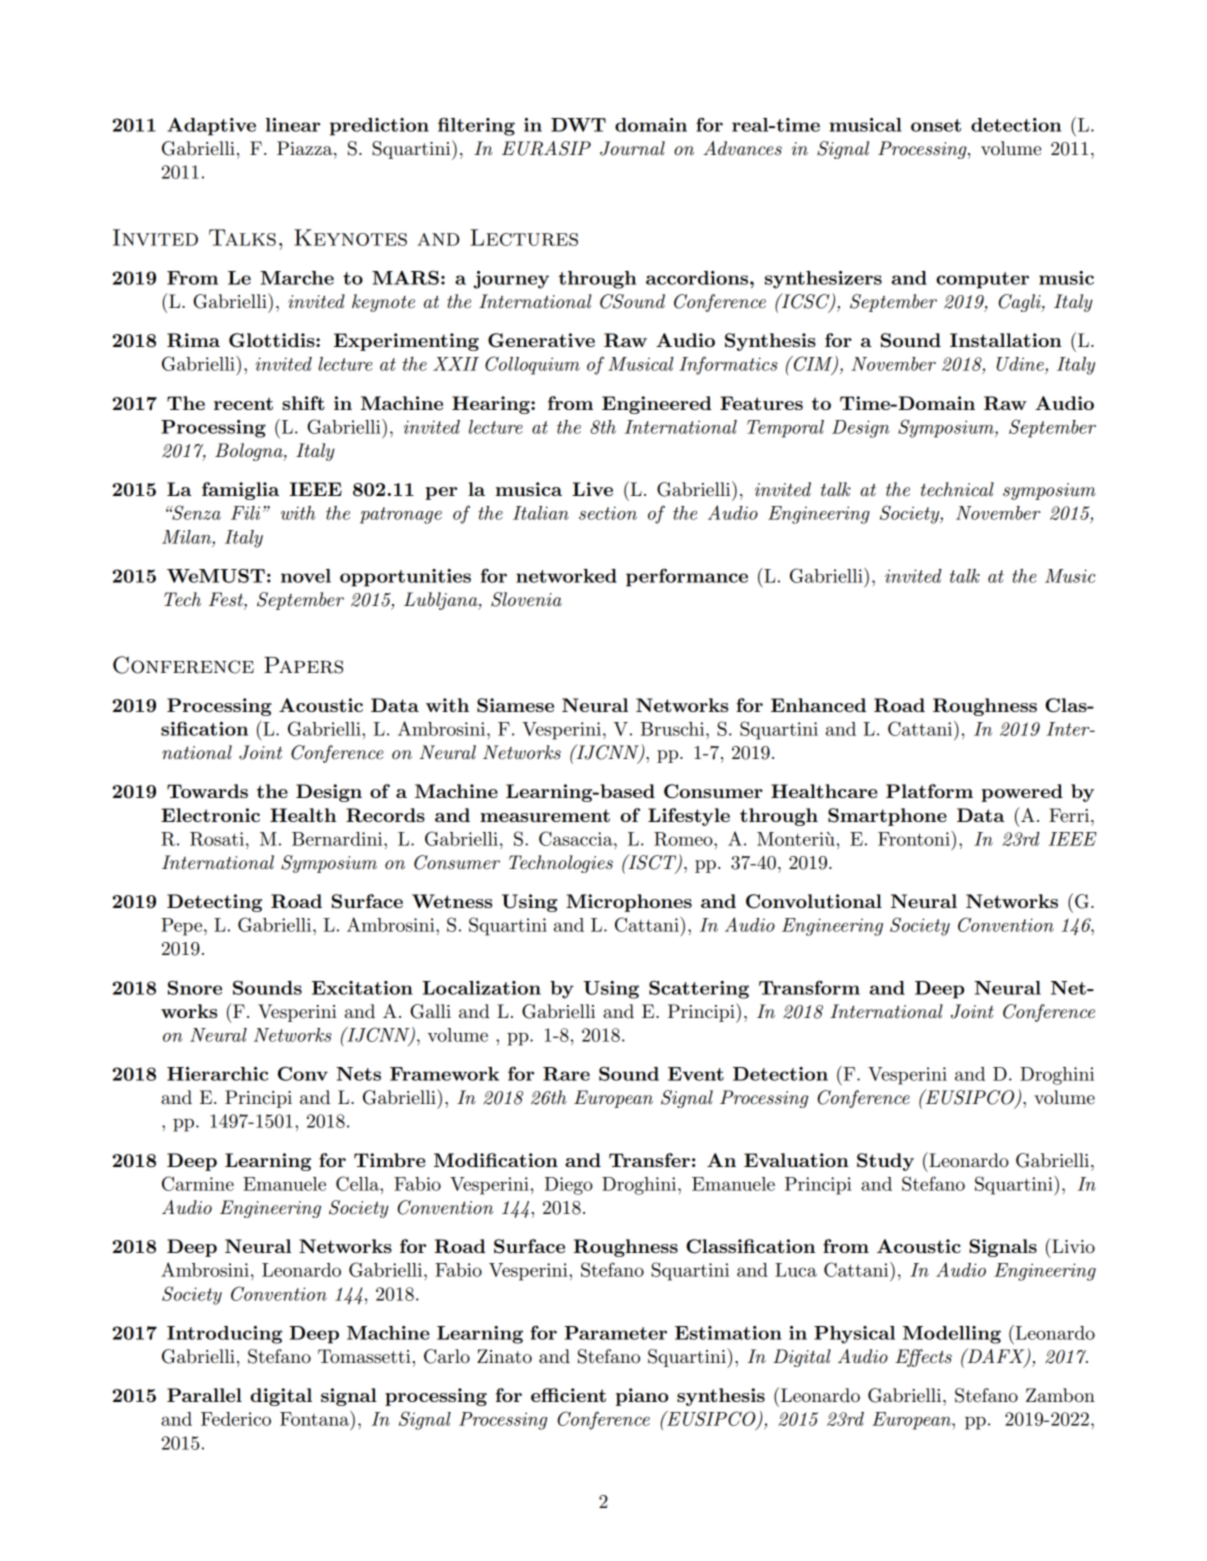 The width and height of the page is (1207, 1561). What do you see at coordinates (632, 148) in the page?
I see `Journal` at bounding box center [632, 148].
